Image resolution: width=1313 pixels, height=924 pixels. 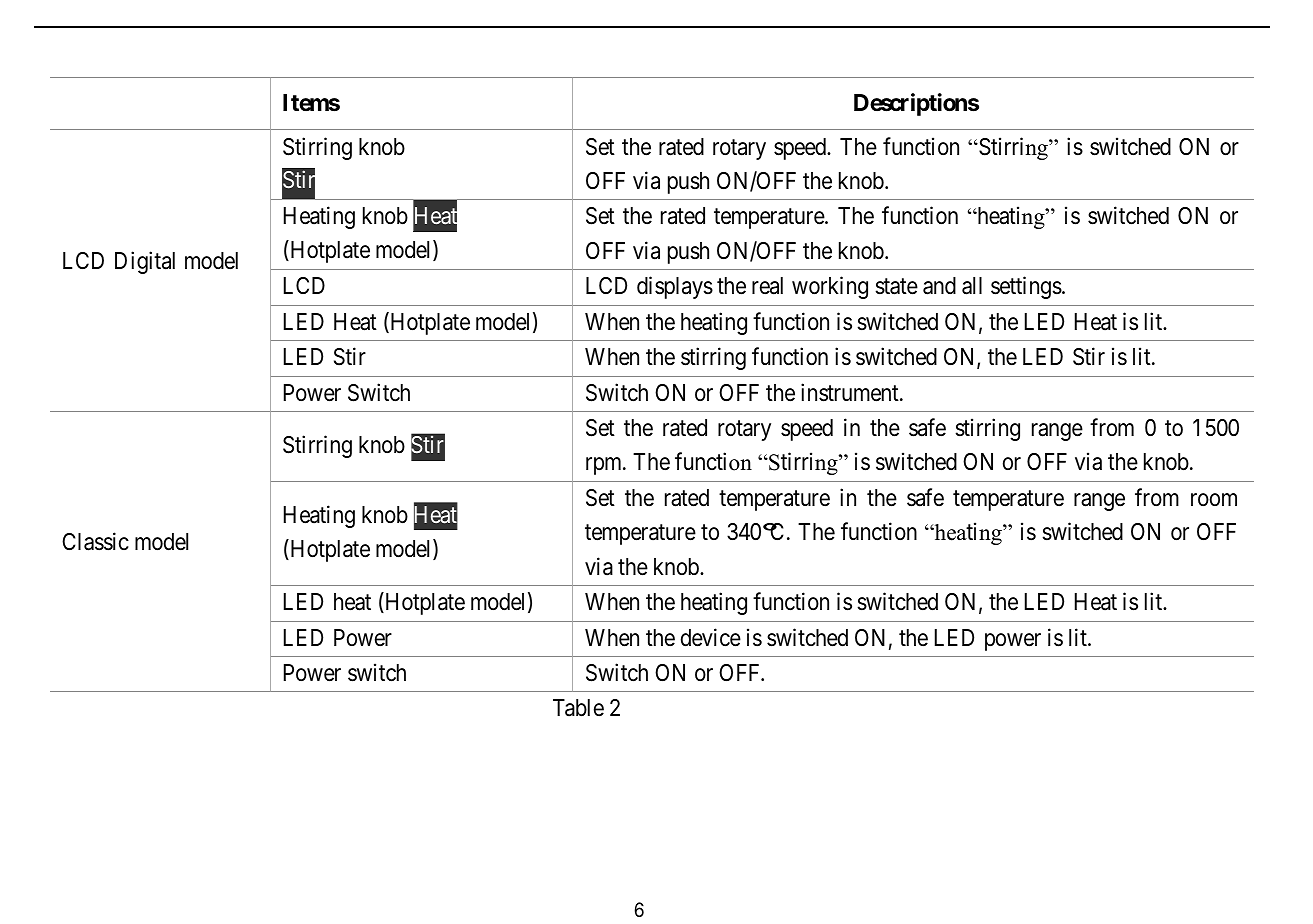 What do you see at coordinates (851, 392) in the screenshot?
I see `instrument` at bounding box center [851, 392].
